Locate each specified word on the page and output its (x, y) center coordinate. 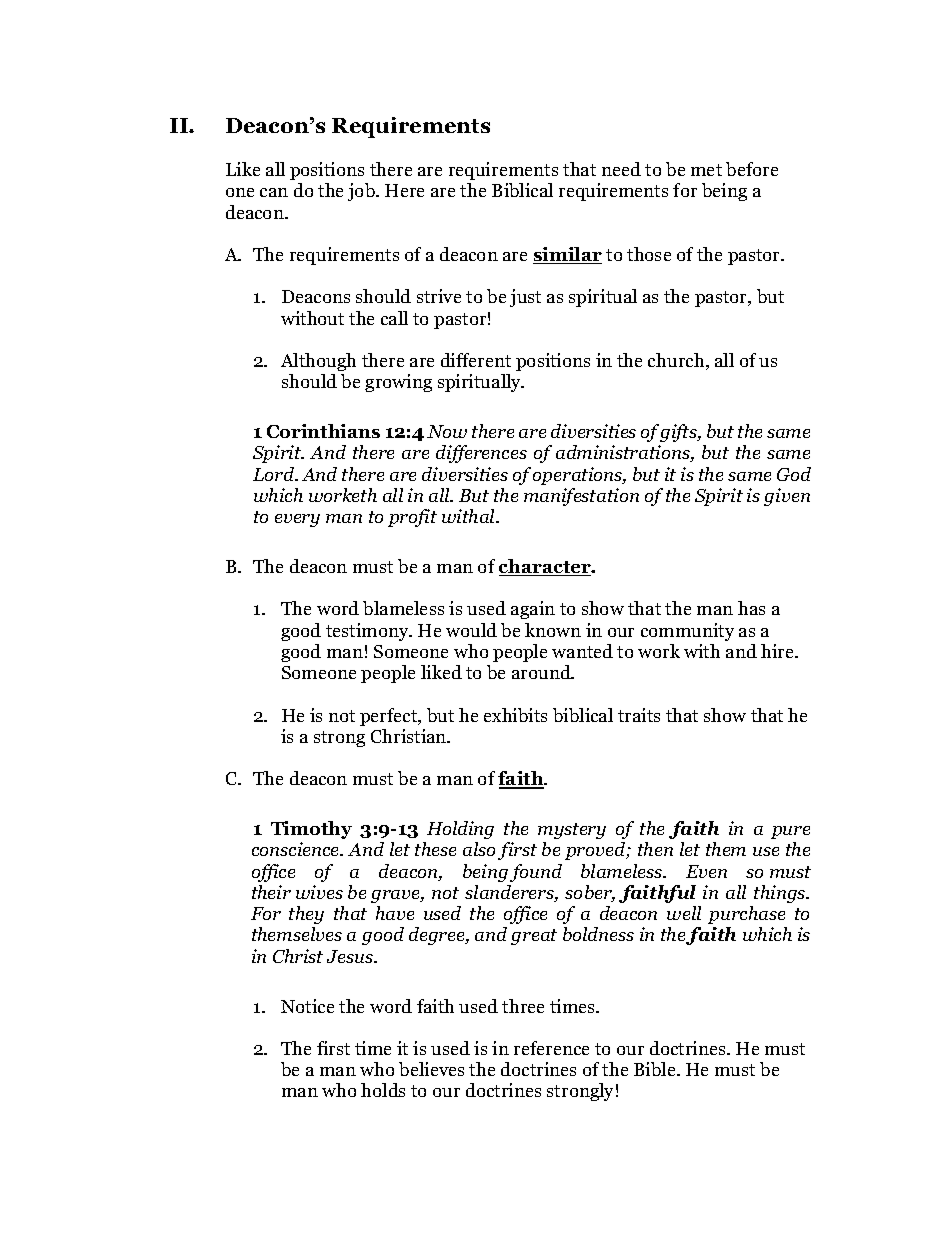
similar (567, 255)
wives (319, 892)
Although (318, 362)
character (546, 567)
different (476, 360)
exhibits (515, 715)
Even (706, 871)
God (794, 474)
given (787, 497)
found (536, 873)
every (297, 520)
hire (779, 651)
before (752, 169)
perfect (390, 717)
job (362, 192)
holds (383, 1090)
